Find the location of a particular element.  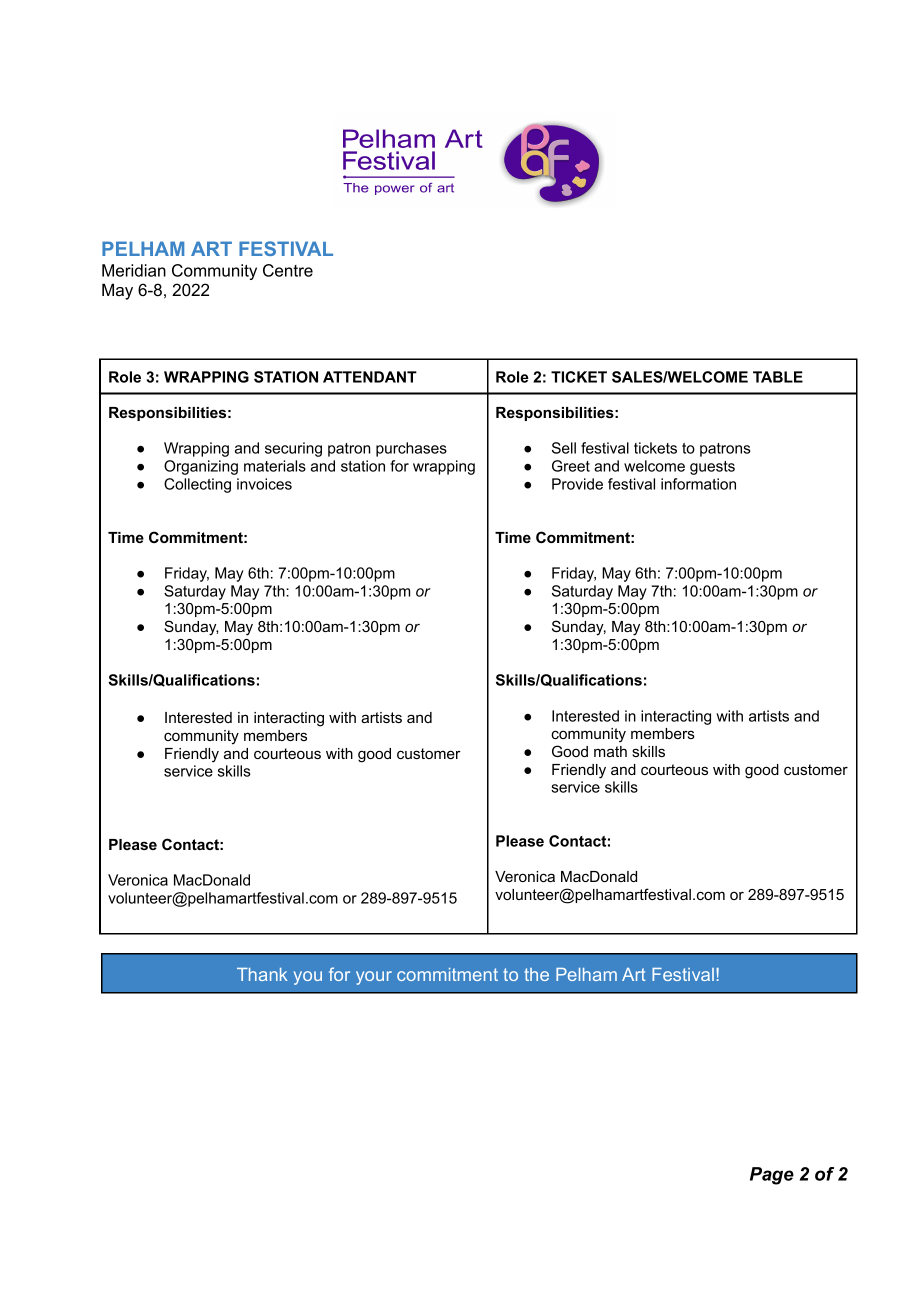

Organizing is located at coordinates (201, 467).
